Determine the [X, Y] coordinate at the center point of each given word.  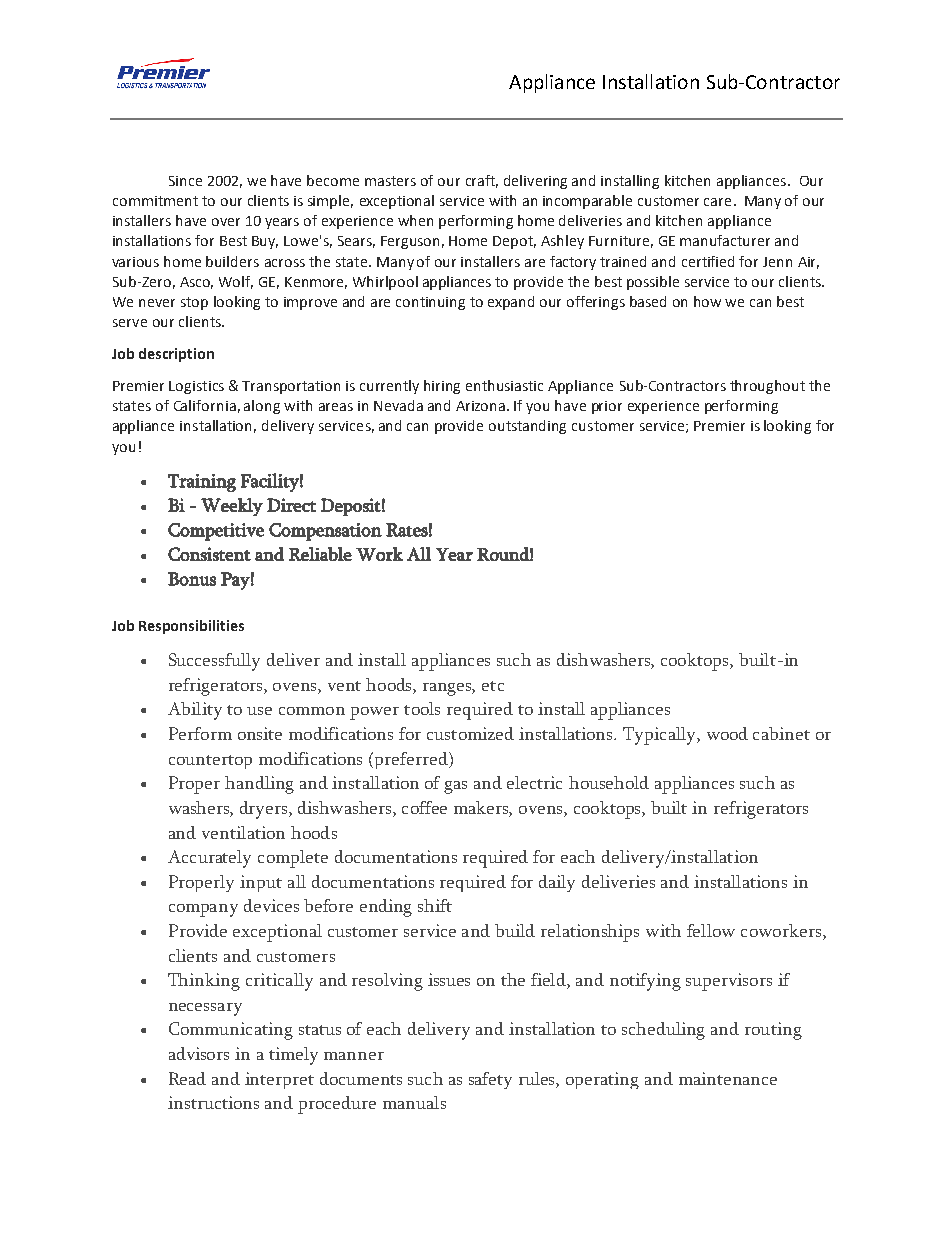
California [205, 405]
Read [187, 1078]
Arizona [480, 406]
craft [482, 181]
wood [727, 733]
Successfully [214, 662]
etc [493, 686]
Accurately [209, 859]
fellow [711, 930]
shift [435, 905]
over [226, 222]
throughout [767, 387]
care [717, 202]
